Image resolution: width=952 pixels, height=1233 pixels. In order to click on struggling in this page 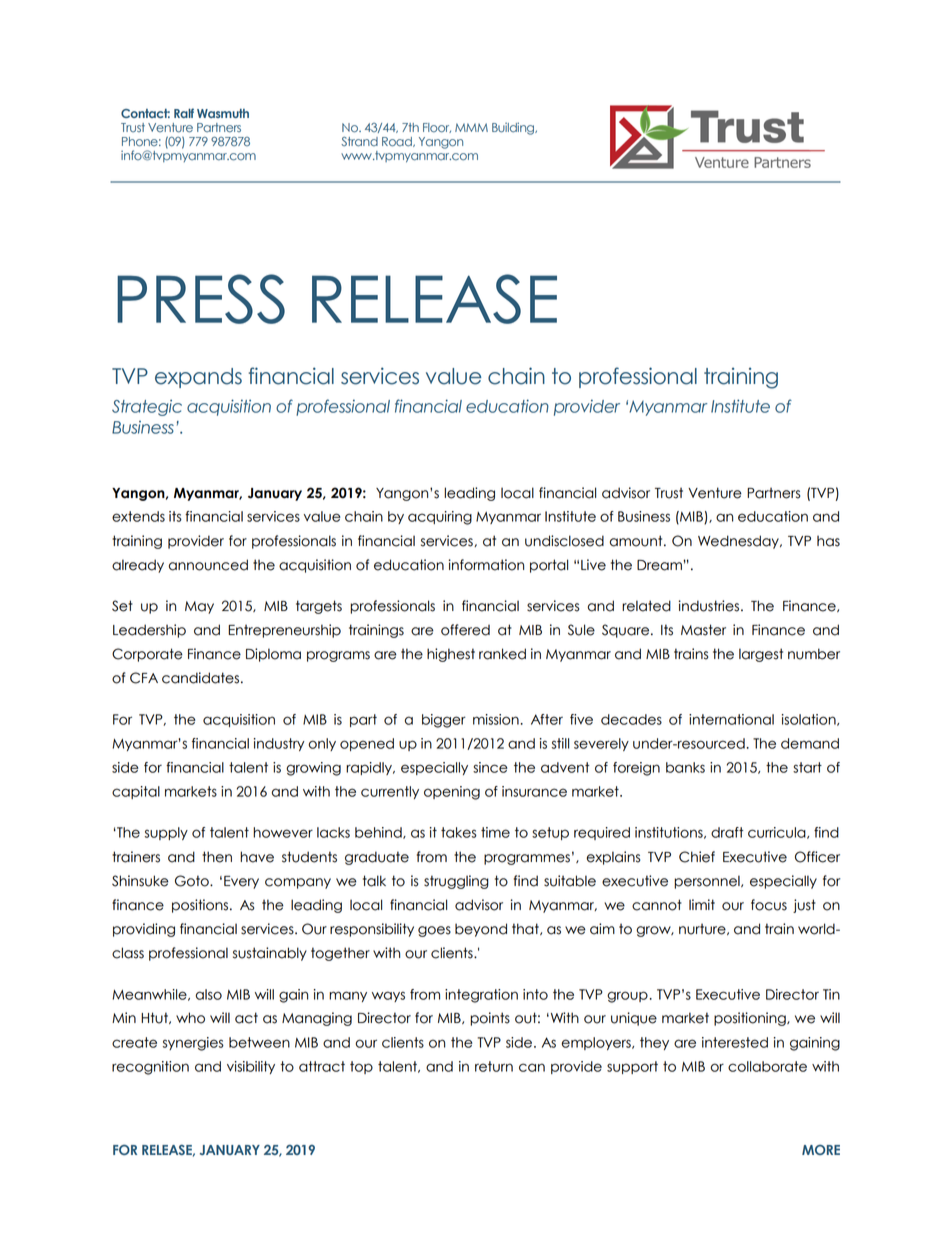, I will do `click(456, 882)`.
